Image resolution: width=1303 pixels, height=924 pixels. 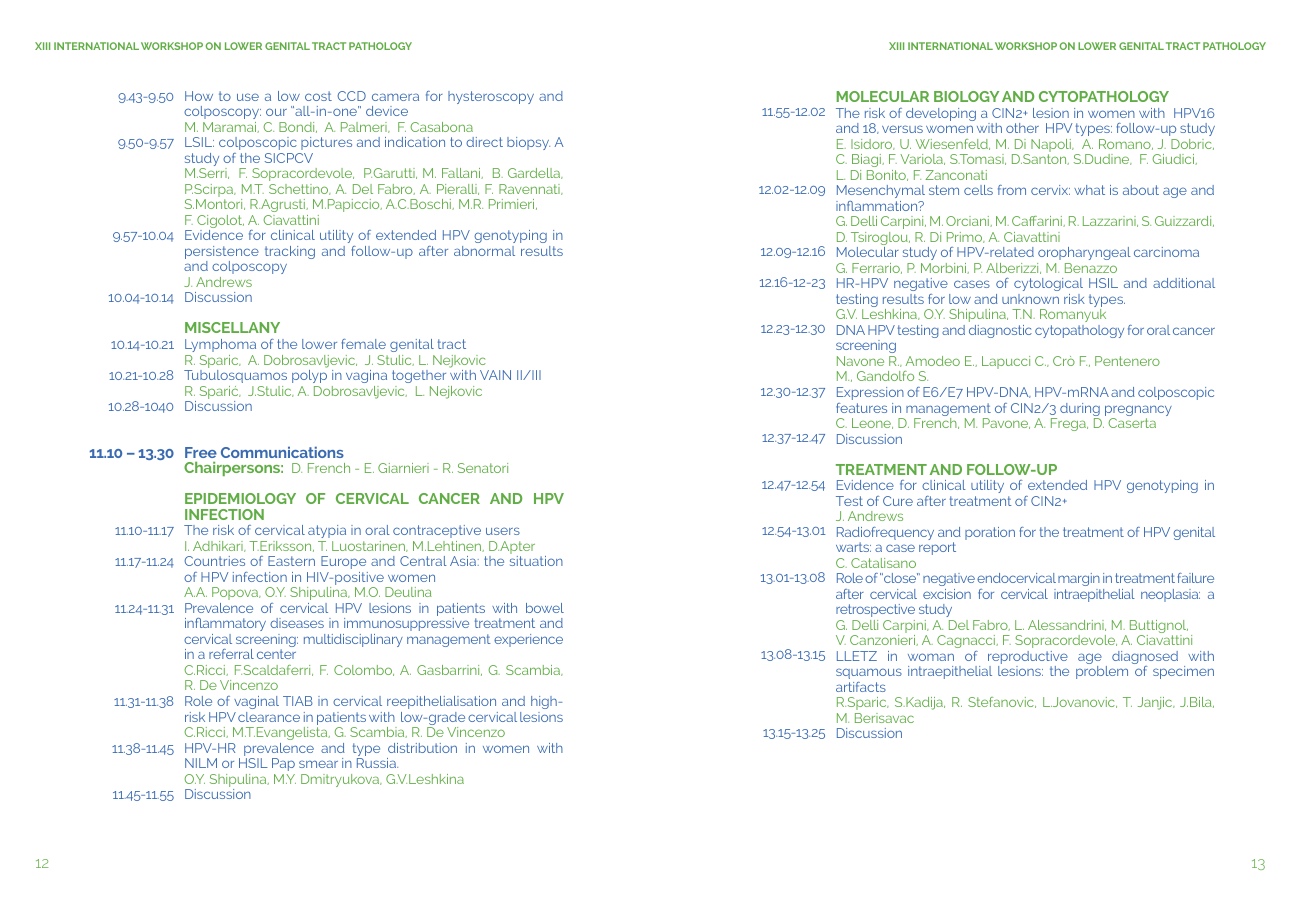 I want to click on biopsy, so click(x=528, y=143).
